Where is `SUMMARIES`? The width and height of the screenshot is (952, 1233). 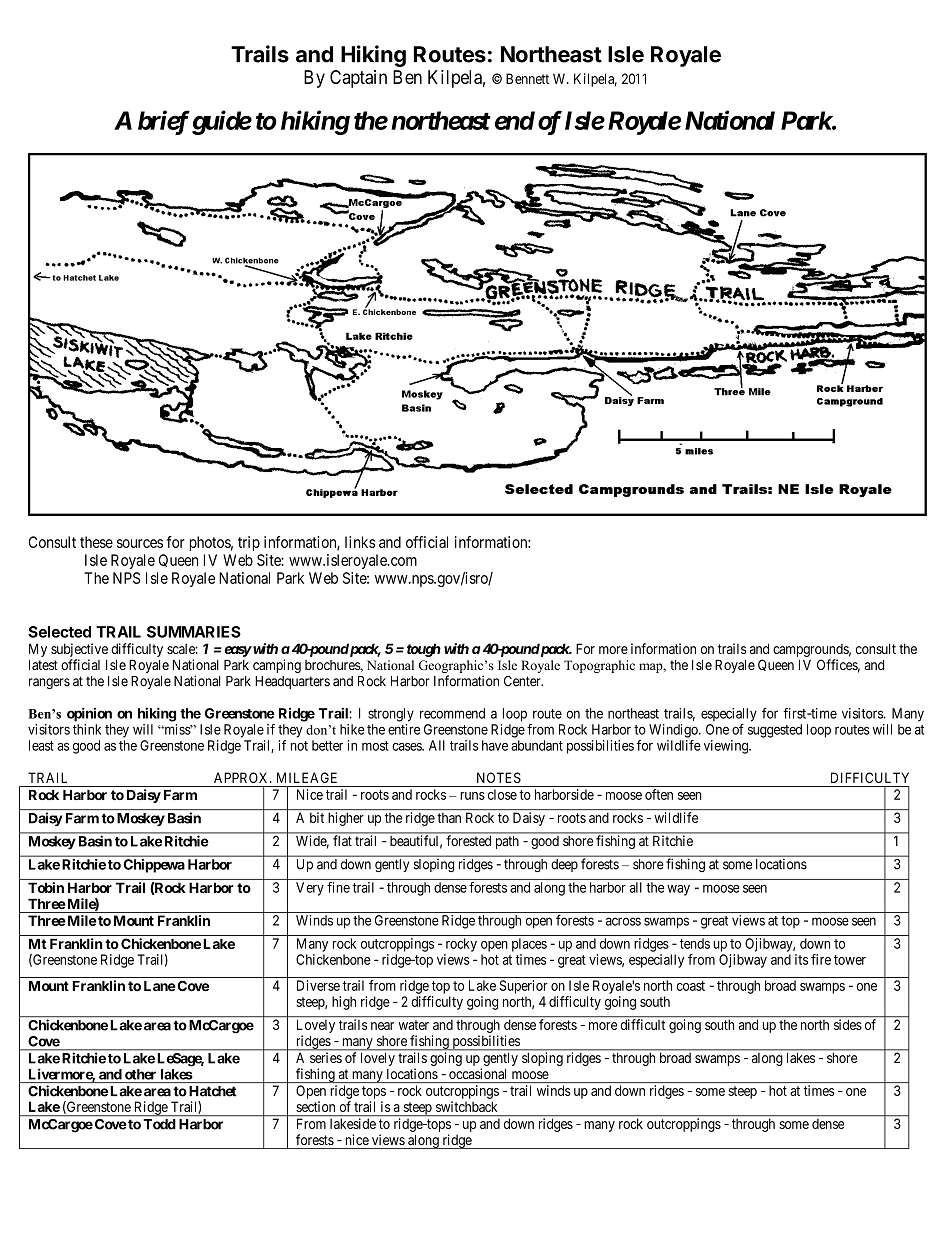
SUMMARIES is located at coordinates (194, 632).
